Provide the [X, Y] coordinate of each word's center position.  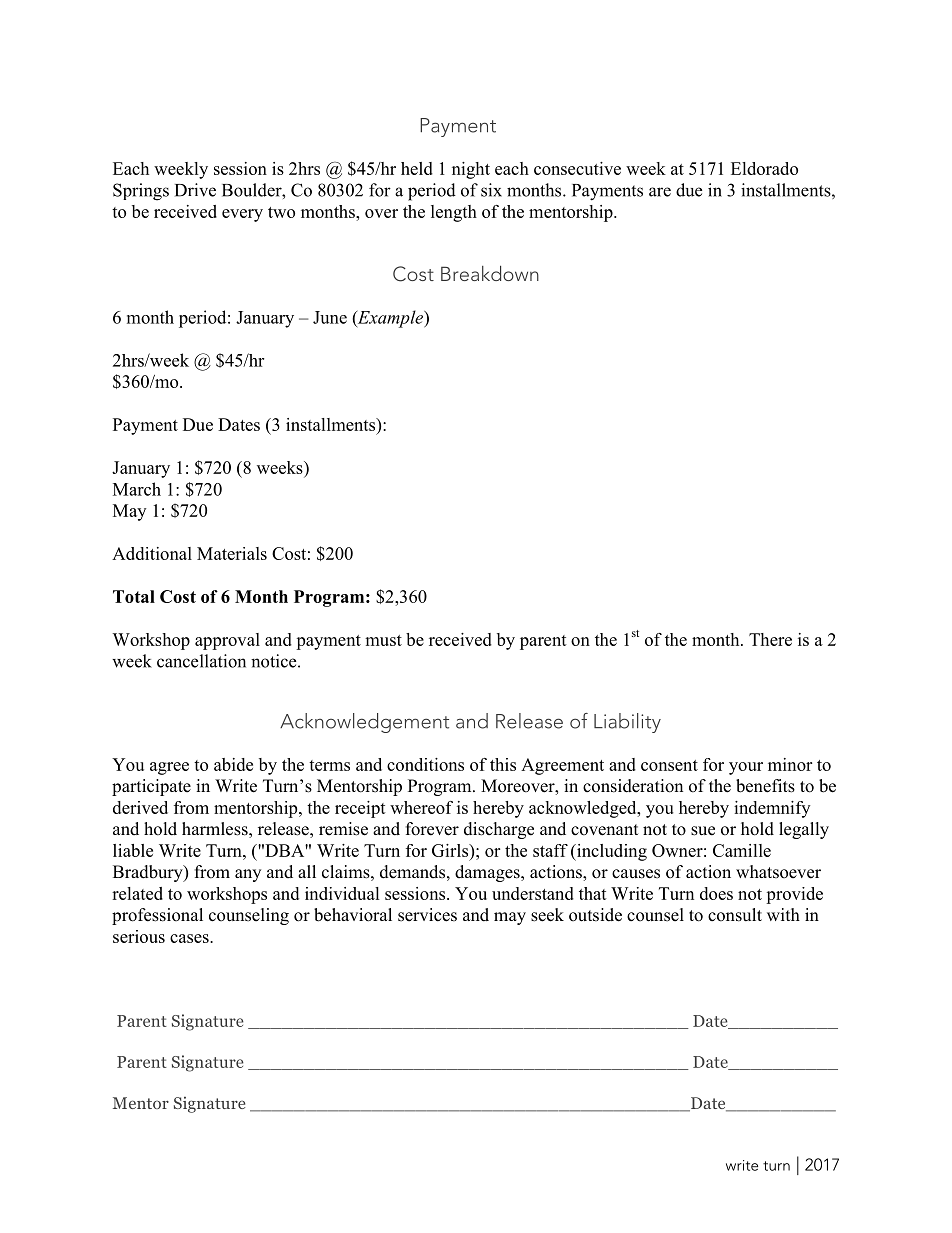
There [770, 639]
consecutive [577, 168]
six [491, 190]
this [503, 764]
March [137, 489]
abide [233, 764]
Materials [232, 553]
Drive [195, 190]
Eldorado [764, 168]
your [746, 768]
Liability [627, 723]
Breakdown [490, 273]
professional [157, 916]
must [383, 640]
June [330, 317]
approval [227, 641]
